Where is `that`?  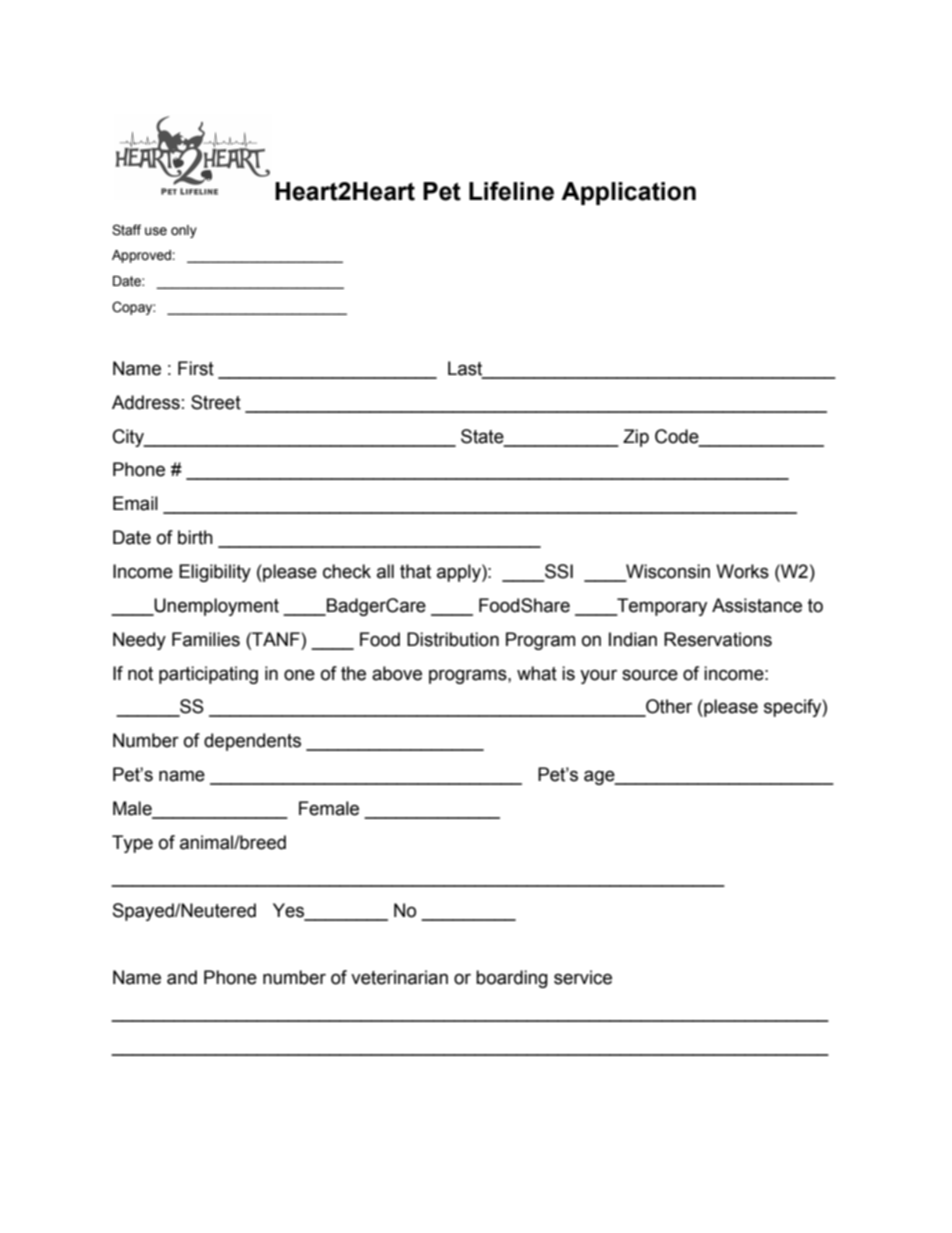
that is located at coordinates (415, 571).
